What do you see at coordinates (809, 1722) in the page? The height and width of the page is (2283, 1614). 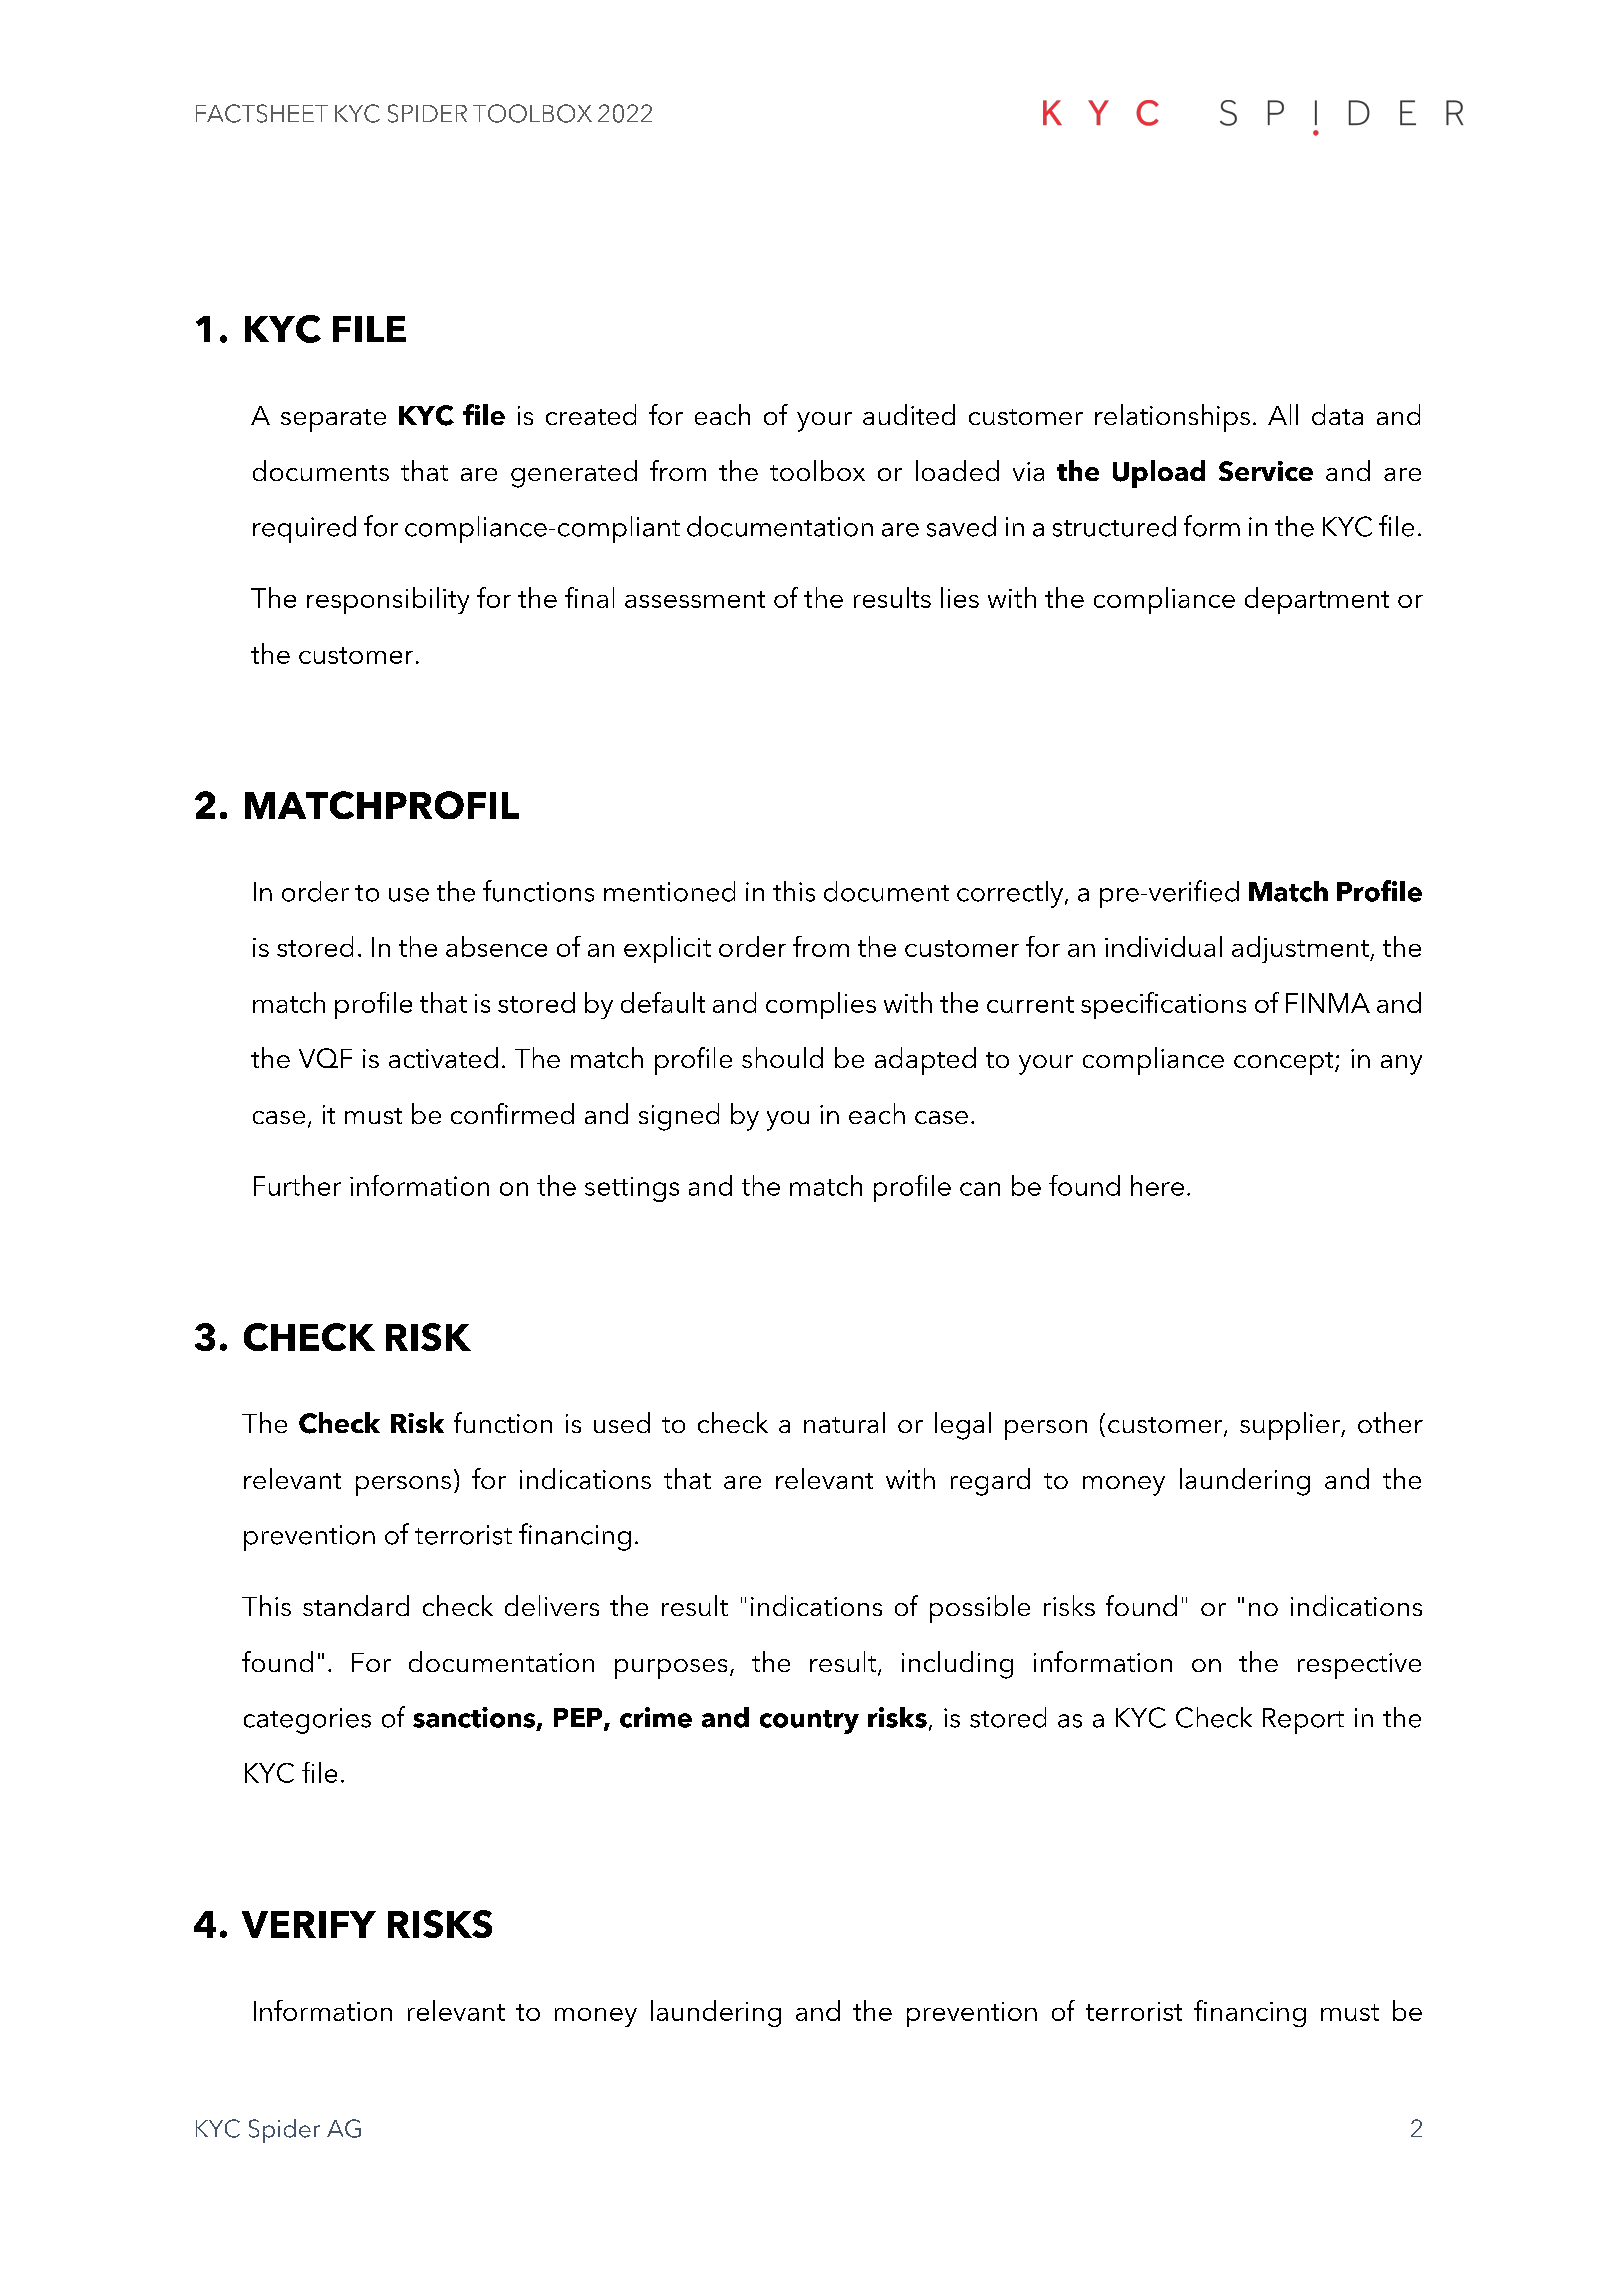 I see `country` at bounding box center [809, 1722].
